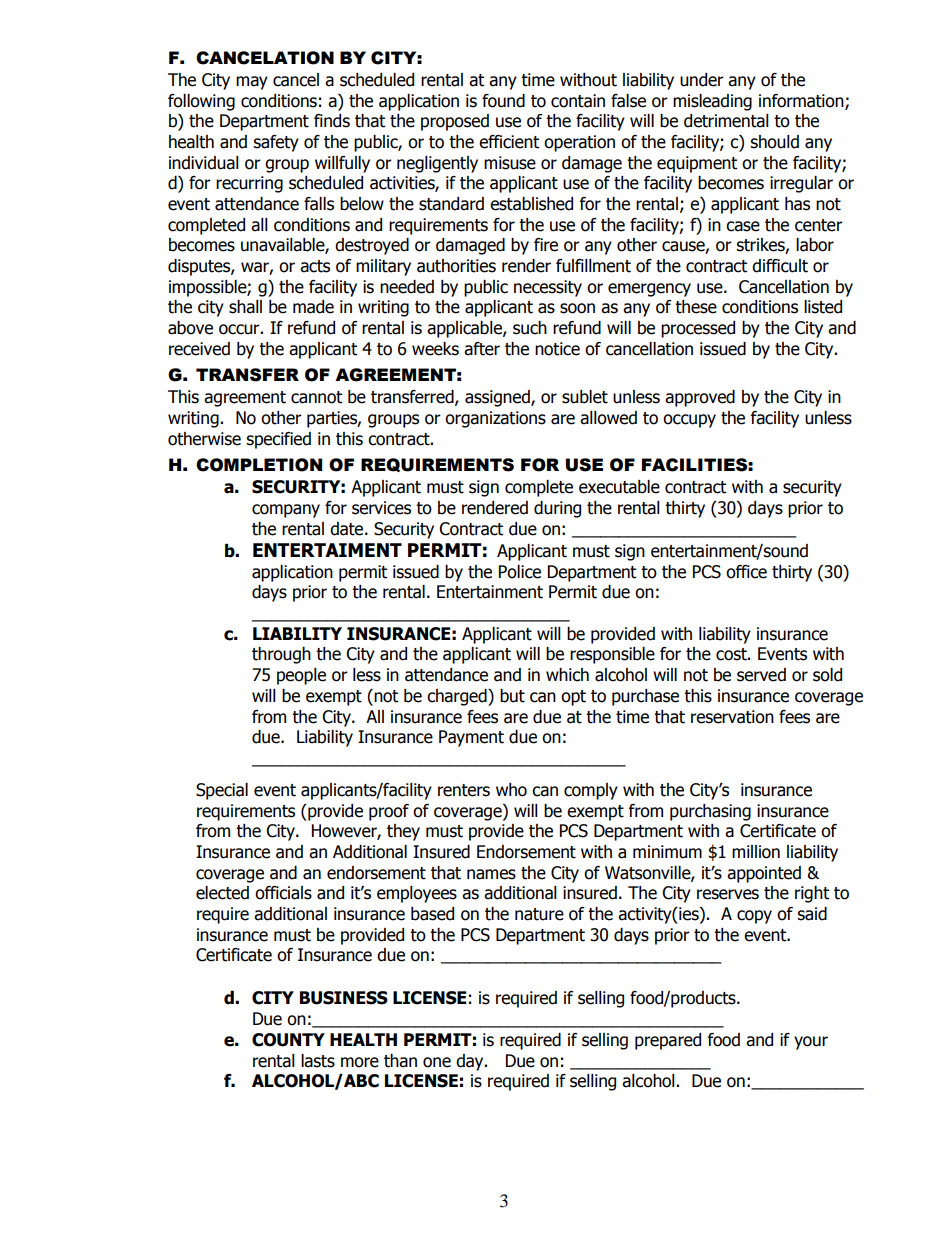  What do you see at coordinates (512, 696) in the image?
I see `but` at bounding box center [512, 696].
